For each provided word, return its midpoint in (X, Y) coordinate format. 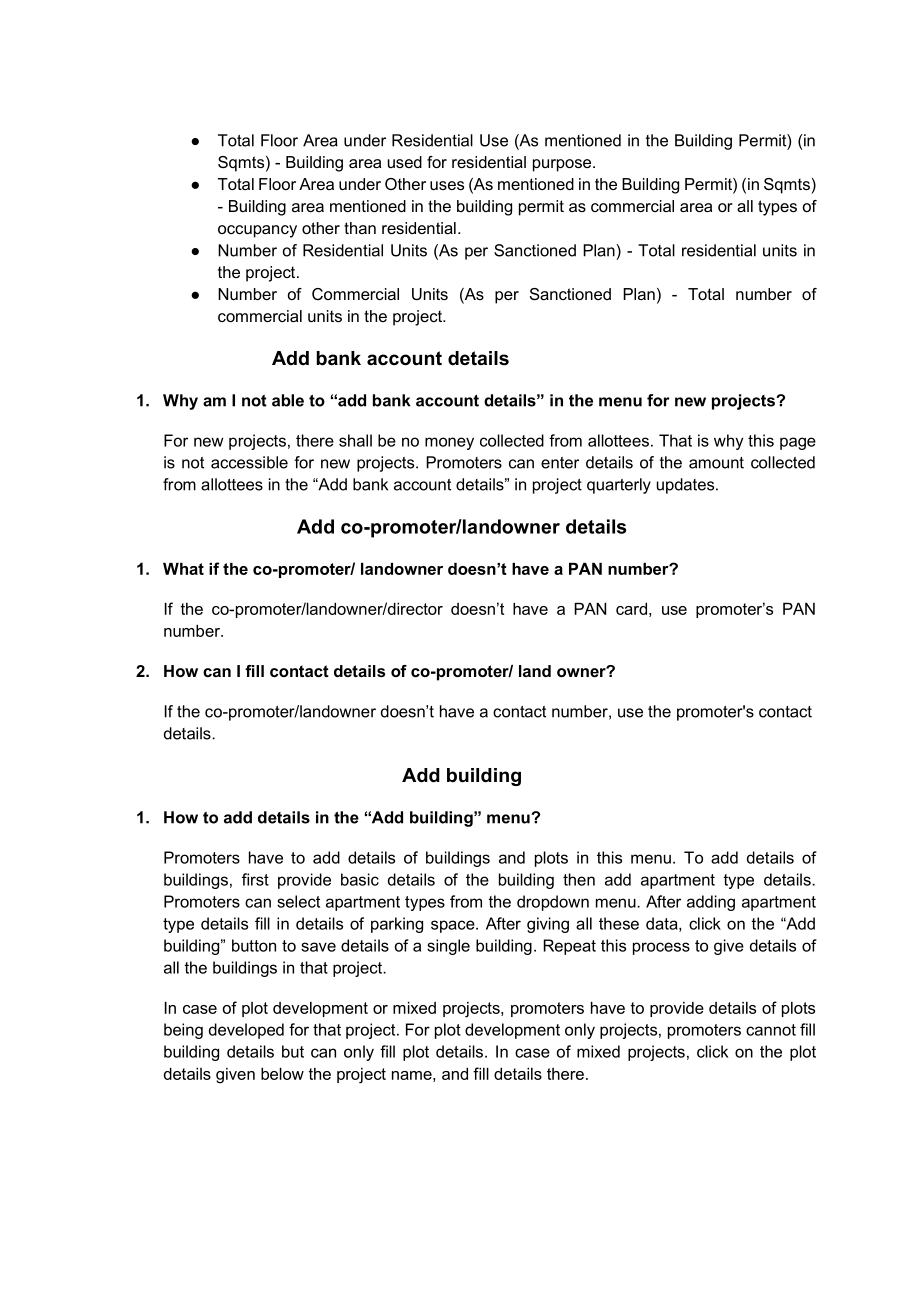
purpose (563, 165)
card (631, 609)
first (255, 879)
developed (246, 1031)
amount (716, 463)
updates (687, 486)
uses (447, 185)
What (183, 569)
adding (711, 903)
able (288, 400)
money (449, 443)
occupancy (257, 231)
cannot (771, 1030)
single (448, 947)
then (579, 879)
